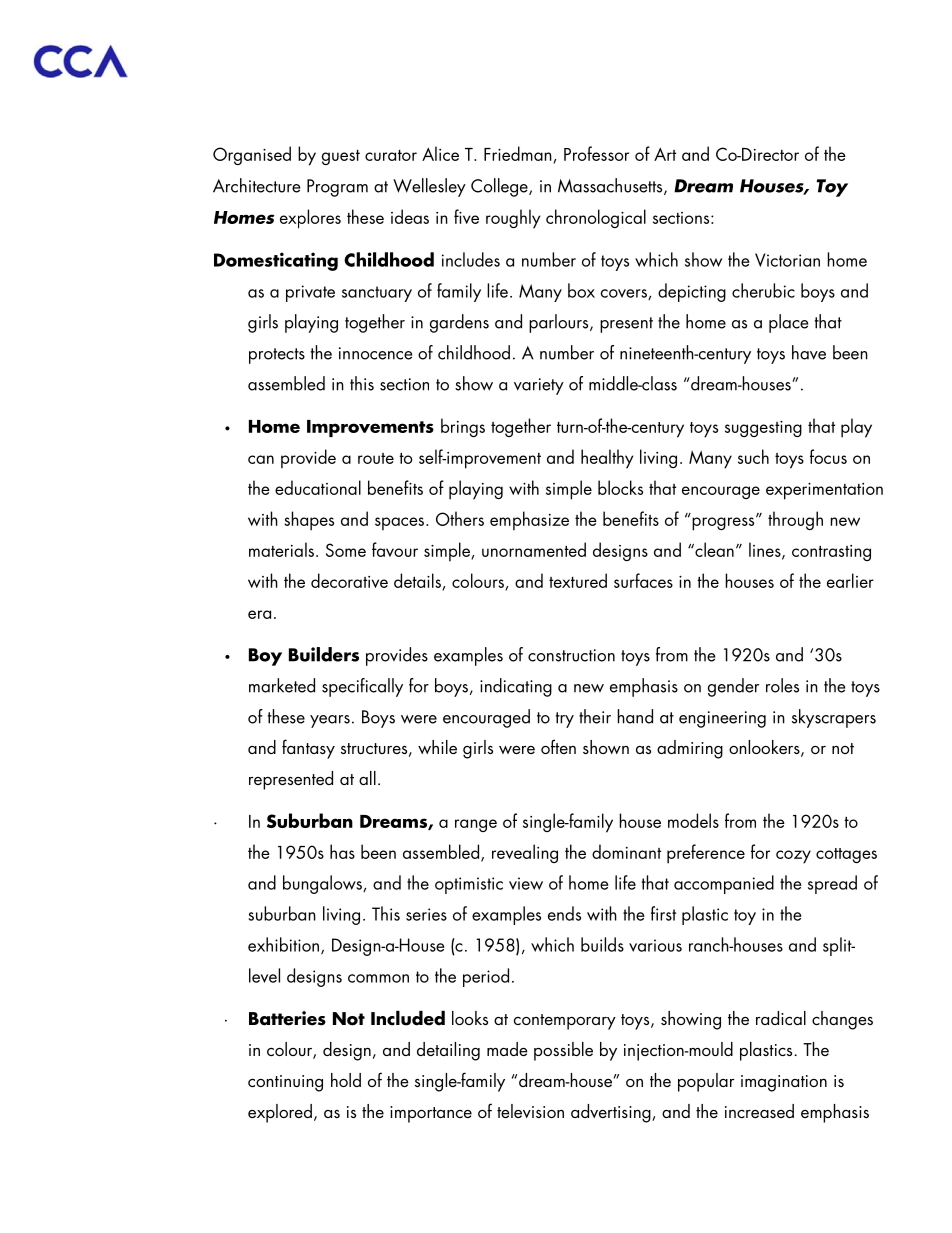  Describe the element at coordinates (787, 260) in the image. I see `Victorian` at that location.
